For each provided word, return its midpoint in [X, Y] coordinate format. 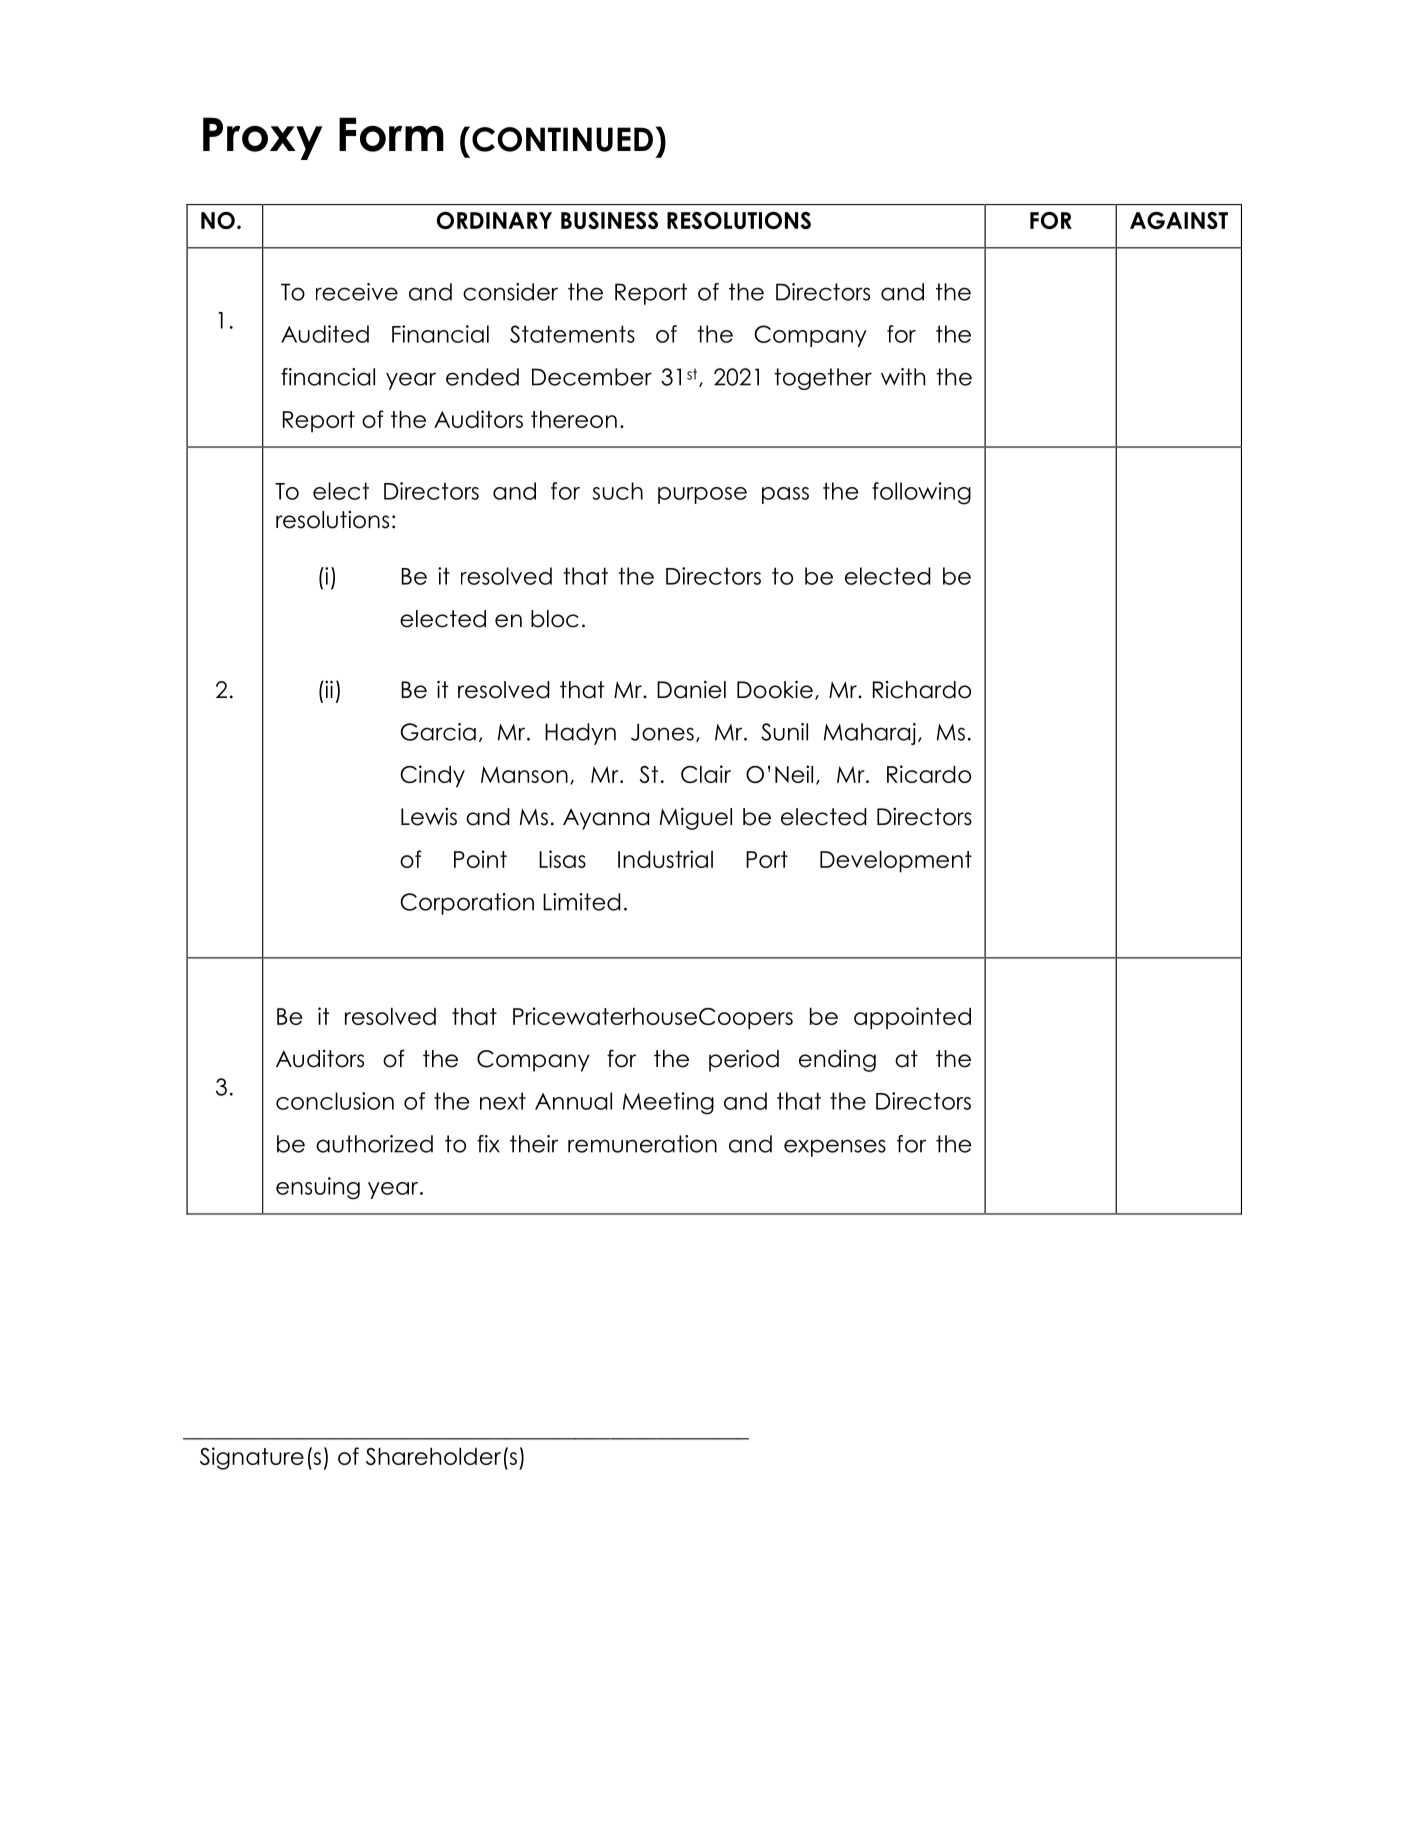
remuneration [642, 1144]
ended [482, 377]
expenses [835, 1148]
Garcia [438, 732]
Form [391, 134]
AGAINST [1179, 220]
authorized [374, 1144]
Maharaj [870, 734]
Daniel [691, 690]
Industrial [665, 859]
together [823, 379]
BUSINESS [609, 220]
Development [896, 862]
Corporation [467, 904]
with [903, 377]
